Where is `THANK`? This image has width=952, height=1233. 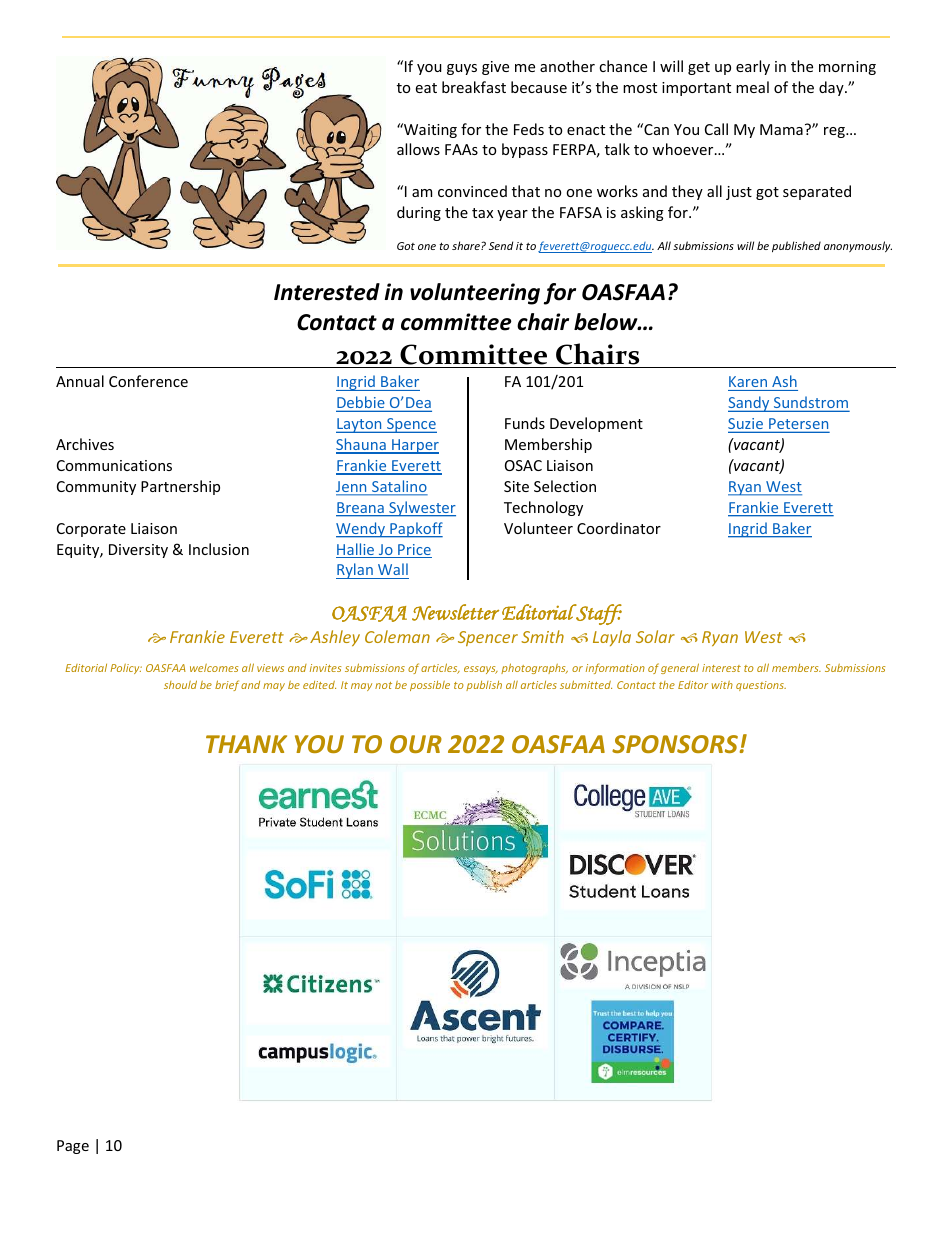 THANK is located at coordinates (246, 744).
